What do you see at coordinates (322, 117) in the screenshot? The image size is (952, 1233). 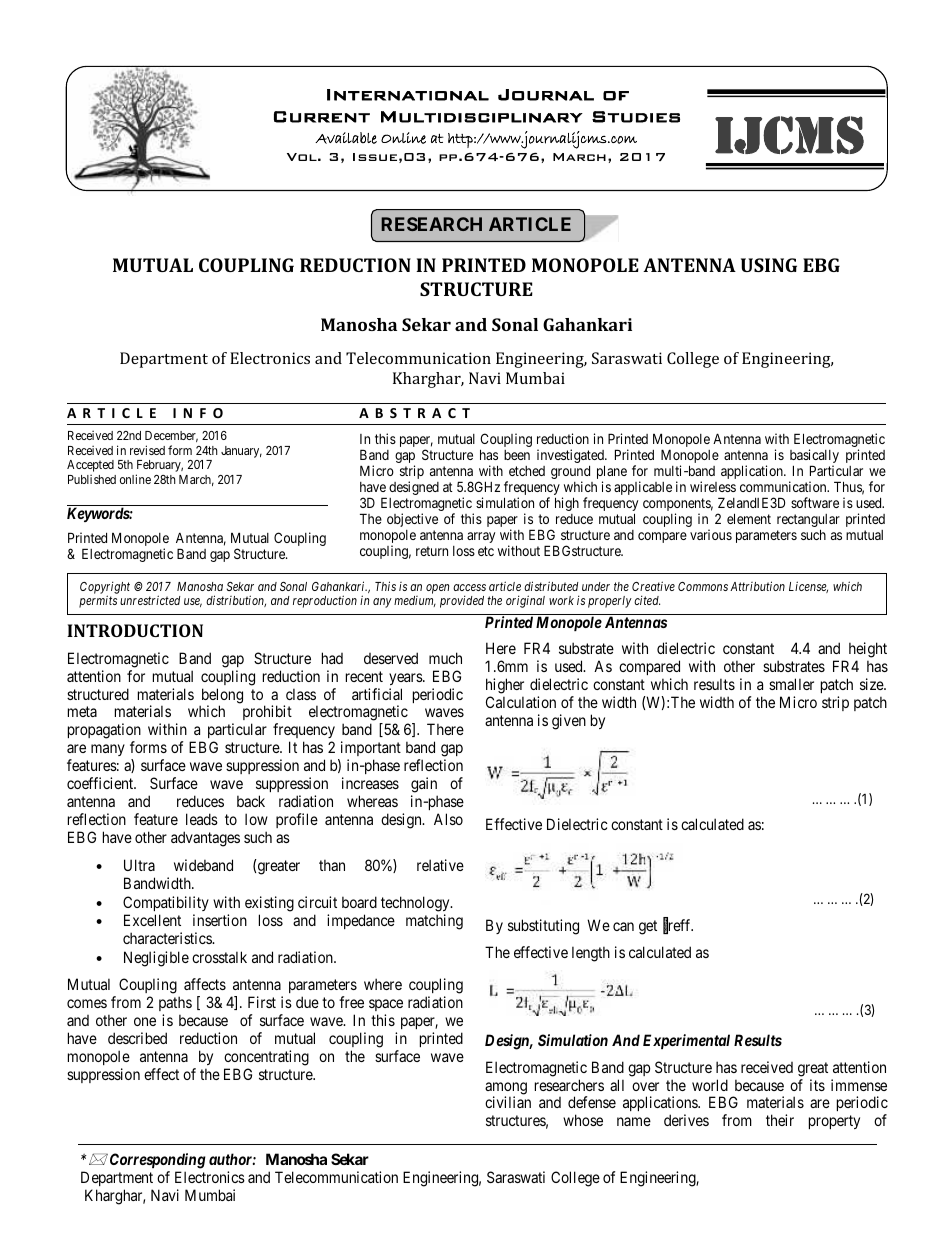 I see `Current` at bounding box center [322, 117].
